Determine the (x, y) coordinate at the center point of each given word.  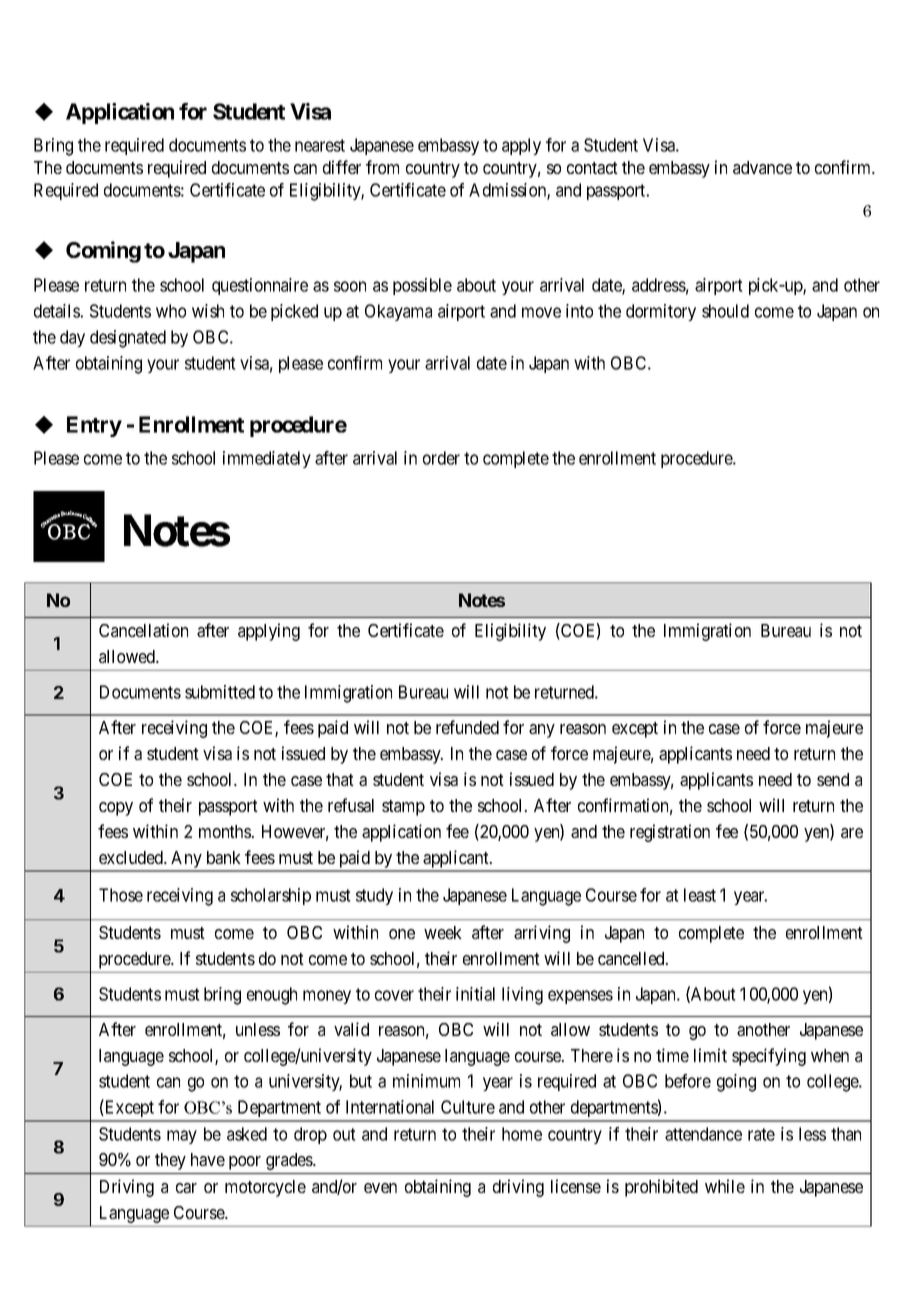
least (700, 895)
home (522, 1134)
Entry (94, 426)
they (170, 1161)
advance (762, 167)
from (382, 167)
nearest (320, 145)
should (725, 311)
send (833, 779)
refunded (467, 727)
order (441, 458)
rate (761, 1134)
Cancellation (143, 630)
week (443, 932)
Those (121, 895)
